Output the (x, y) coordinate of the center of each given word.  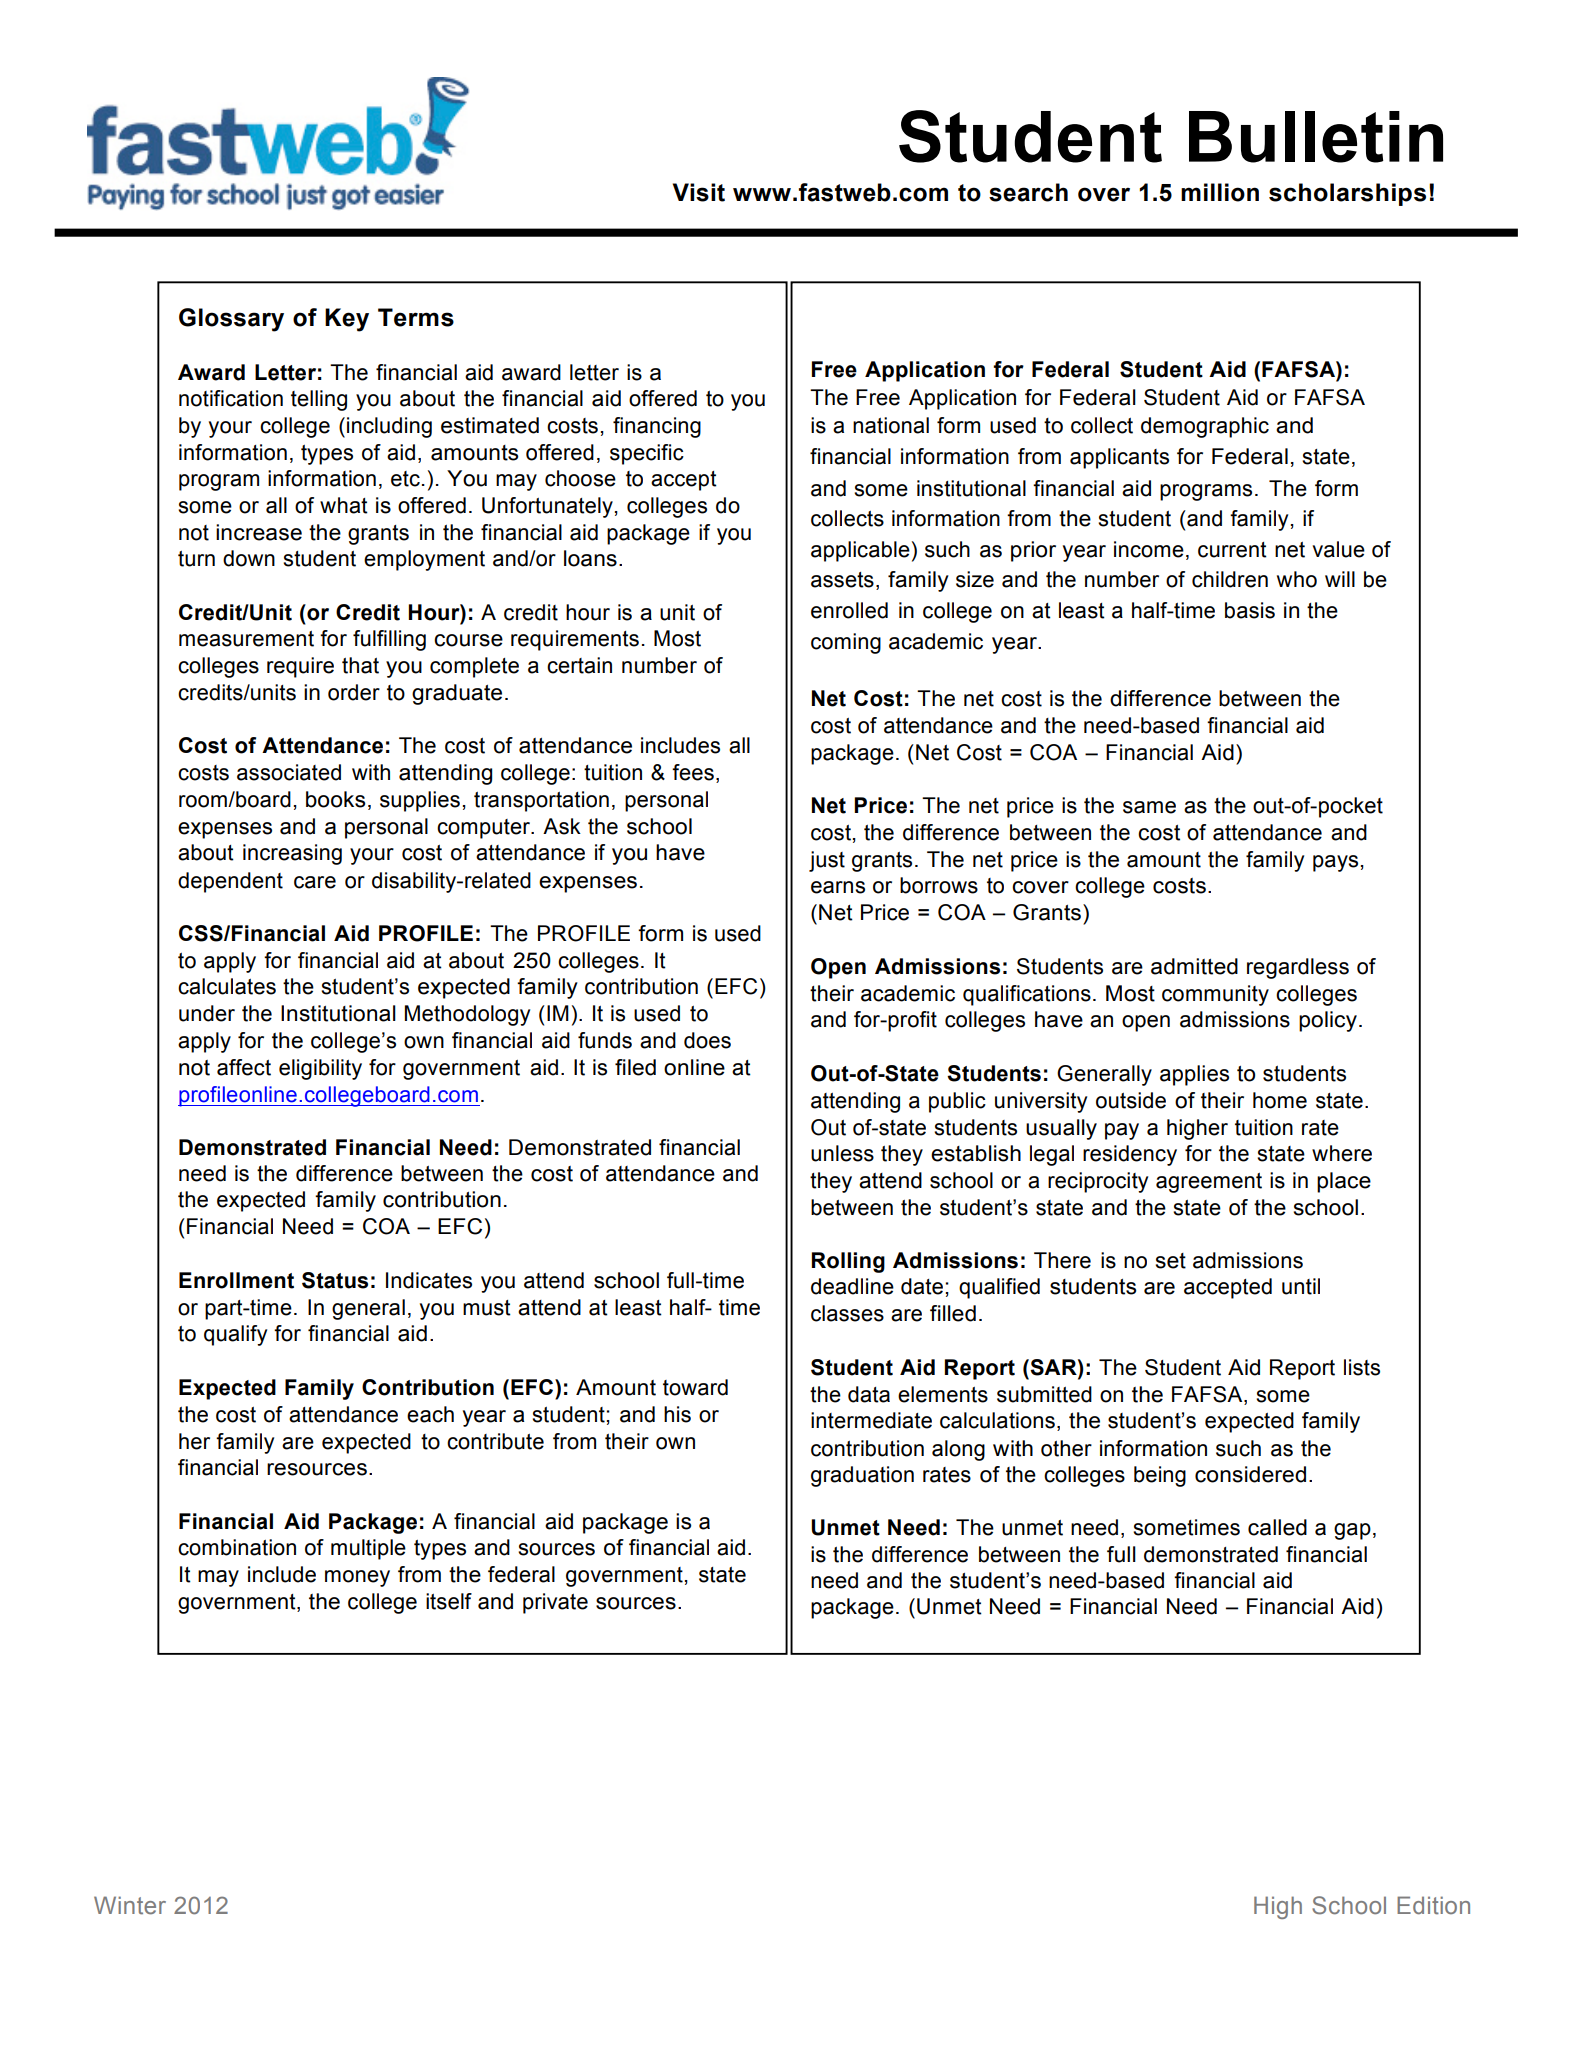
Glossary (231, 320)
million (1220, 192)
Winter (130, 1905)
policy (1328, 1021)
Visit (699, 192)
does (707, 1040)
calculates (227, 986)
